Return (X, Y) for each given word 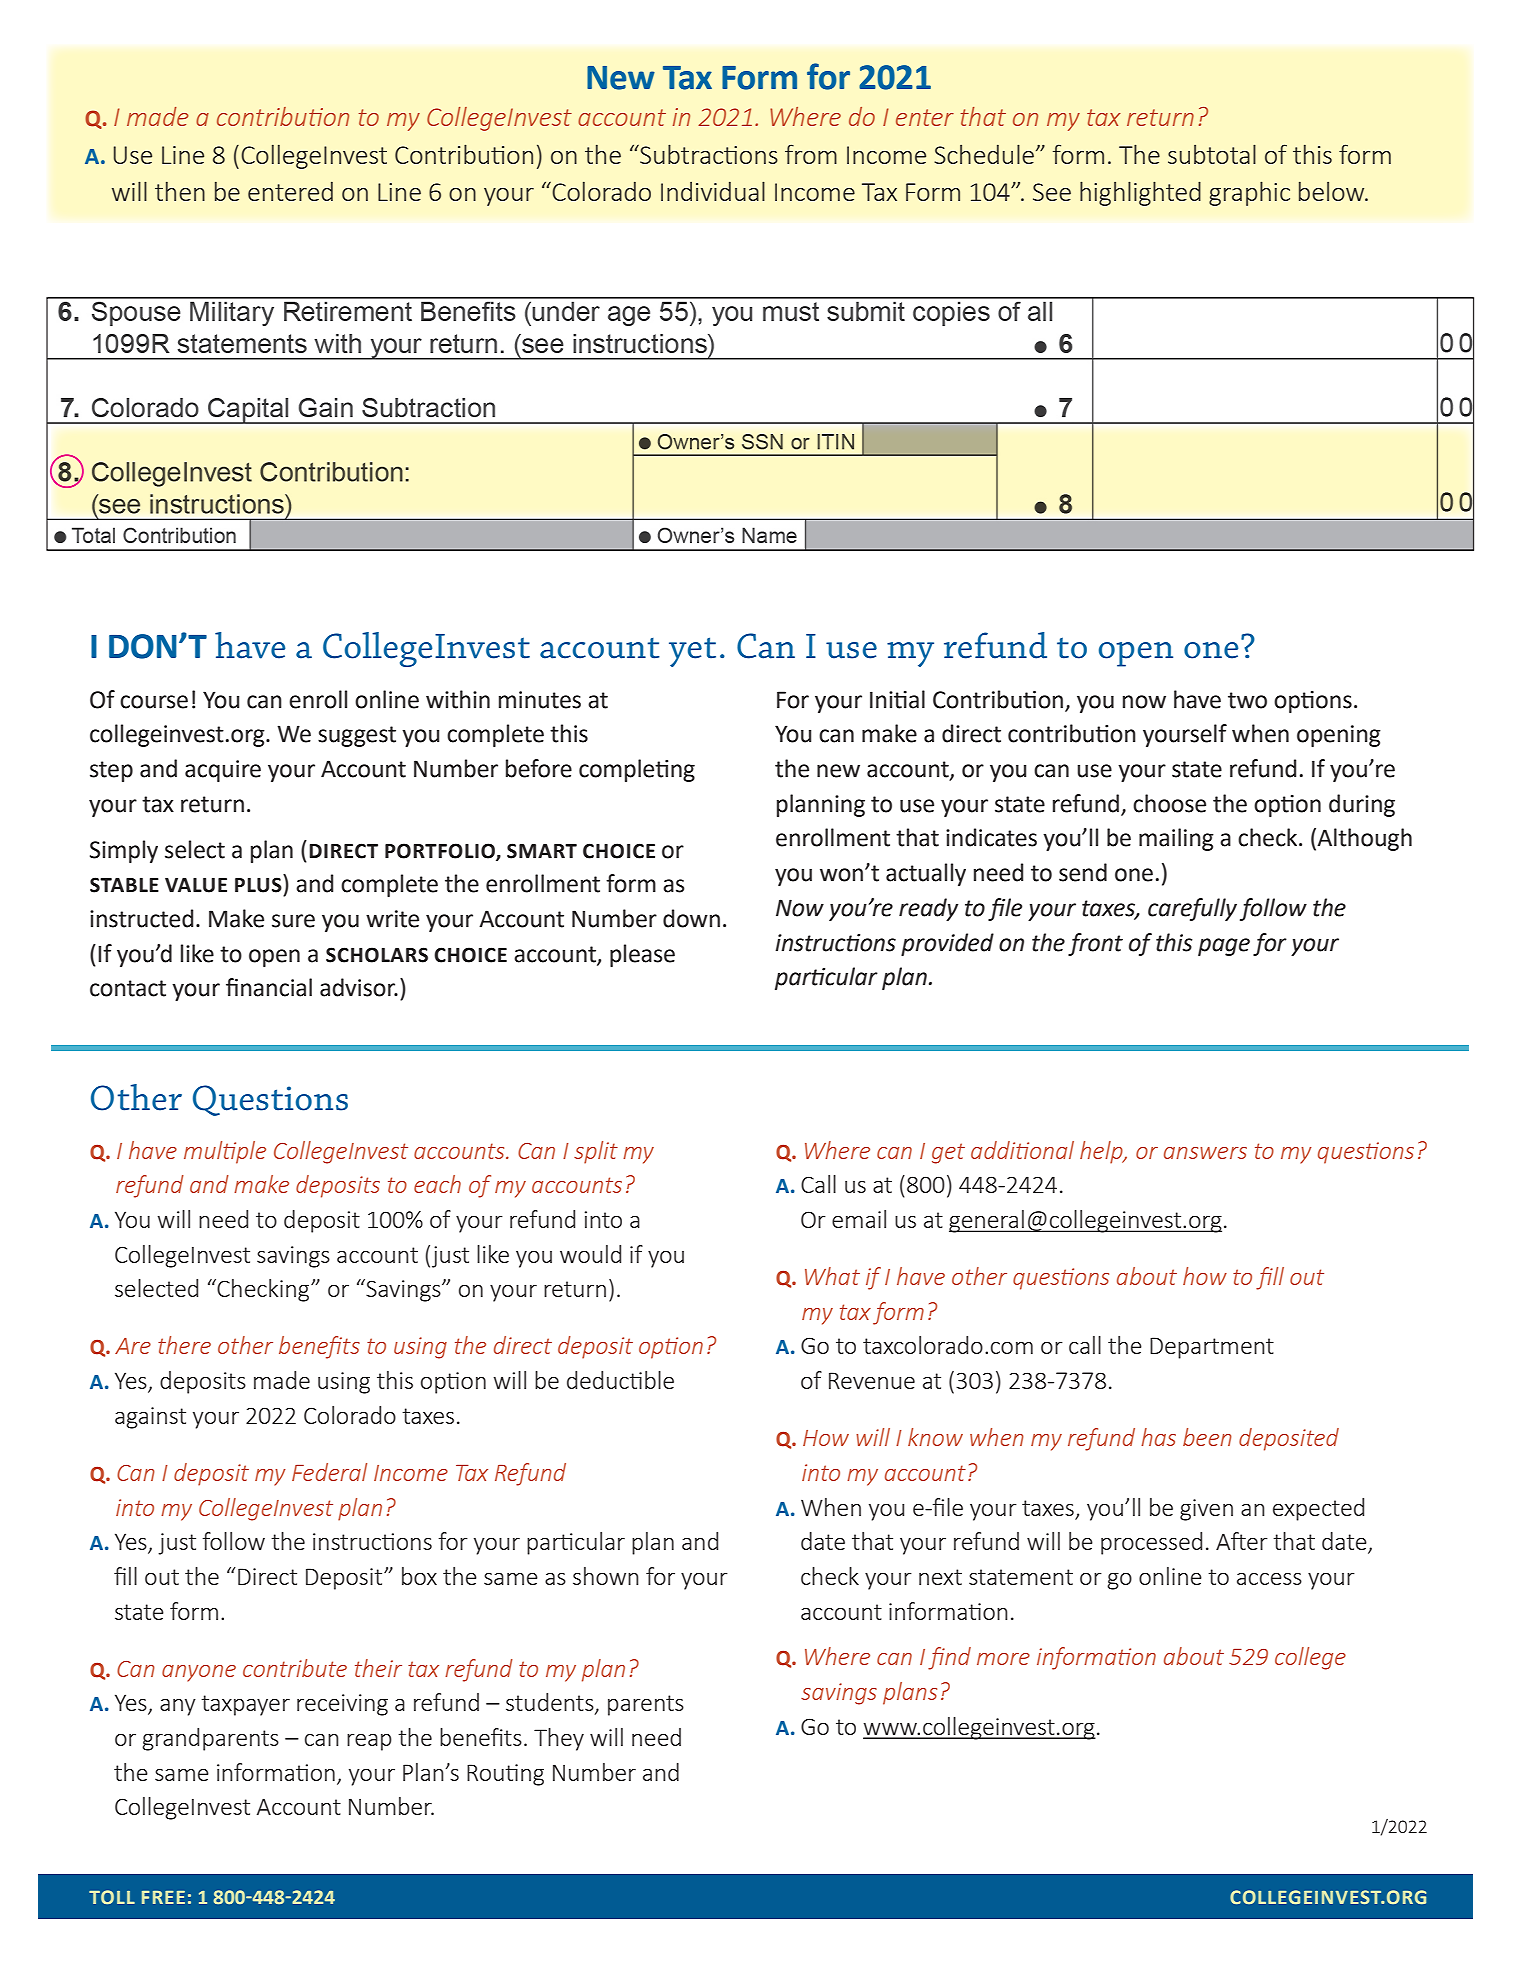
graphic (1249, 193)
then (180, 191)
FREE (163, 1897)
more (1003, 1659)
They (559, 1739)
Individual (713, 191)
